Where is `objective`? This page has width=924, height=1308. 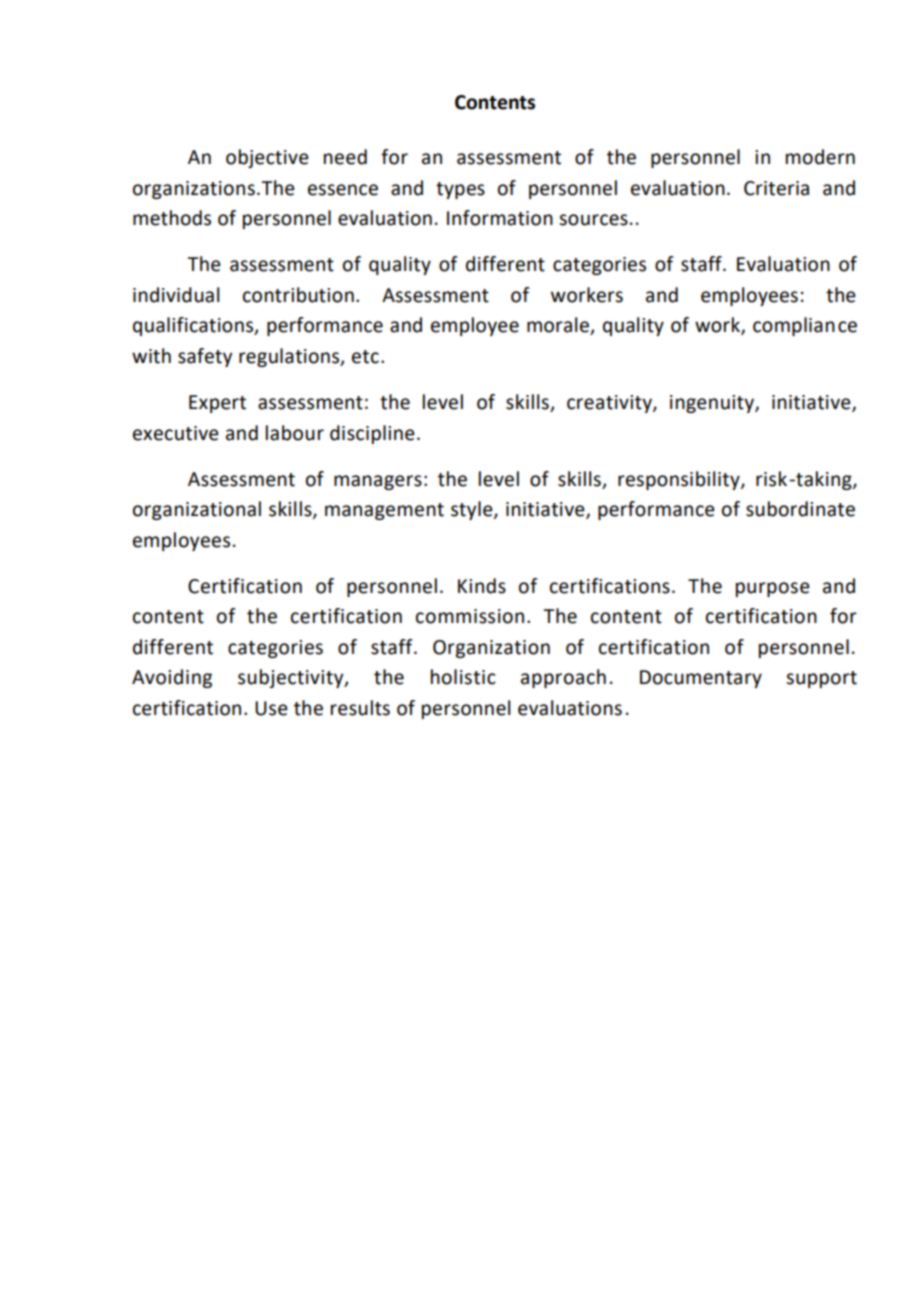 objective is located at coordinates (267, 158).
